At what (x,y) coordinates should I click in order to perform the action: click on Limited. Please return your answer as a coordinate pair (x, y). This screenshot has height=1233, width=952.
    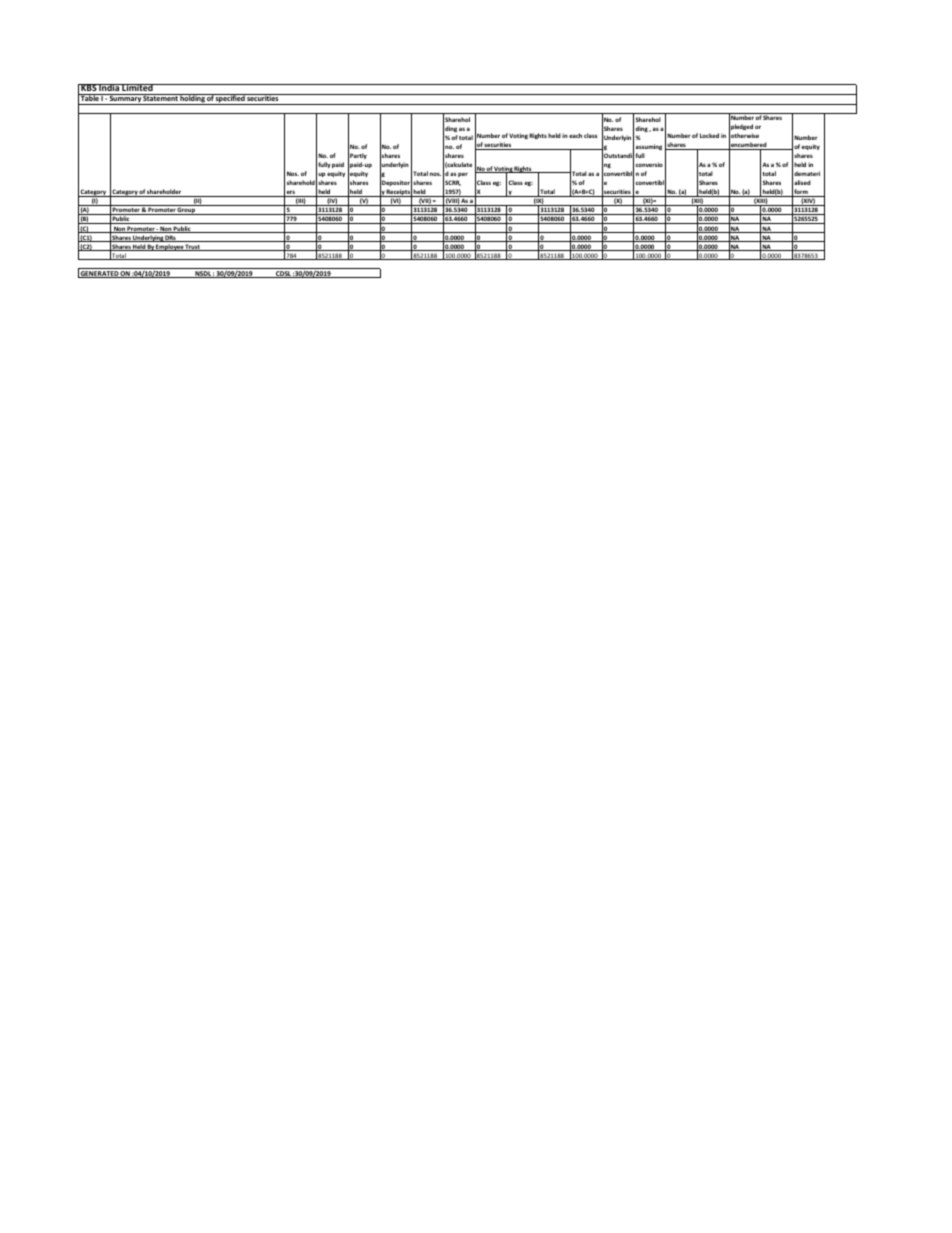
    Looking at the image, I should click on (137, 87).
